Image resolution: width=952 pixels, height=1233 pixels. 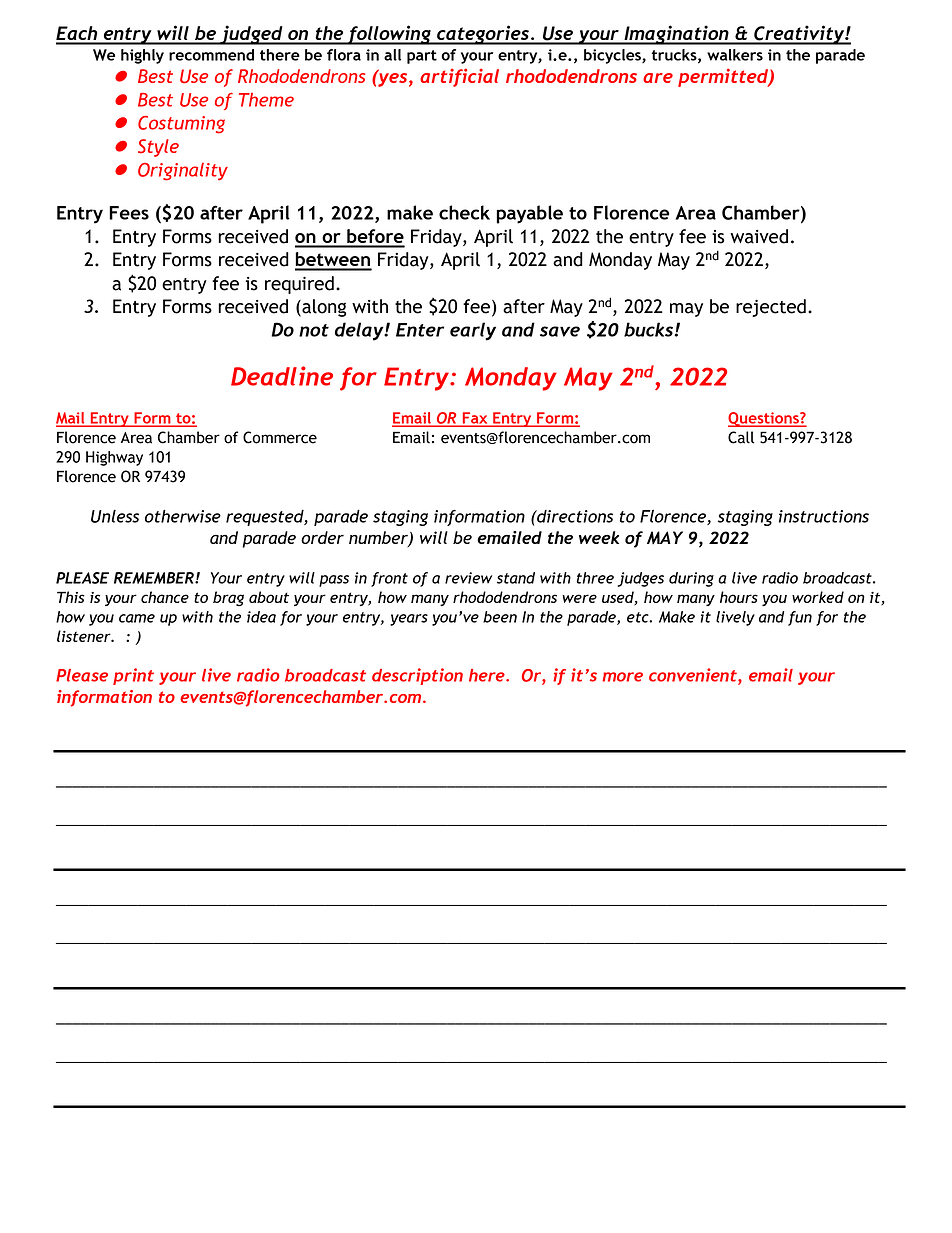 What do you see at coordinates (759, 236) in the image?
I see `waived` at bounding box center [759, 236].
